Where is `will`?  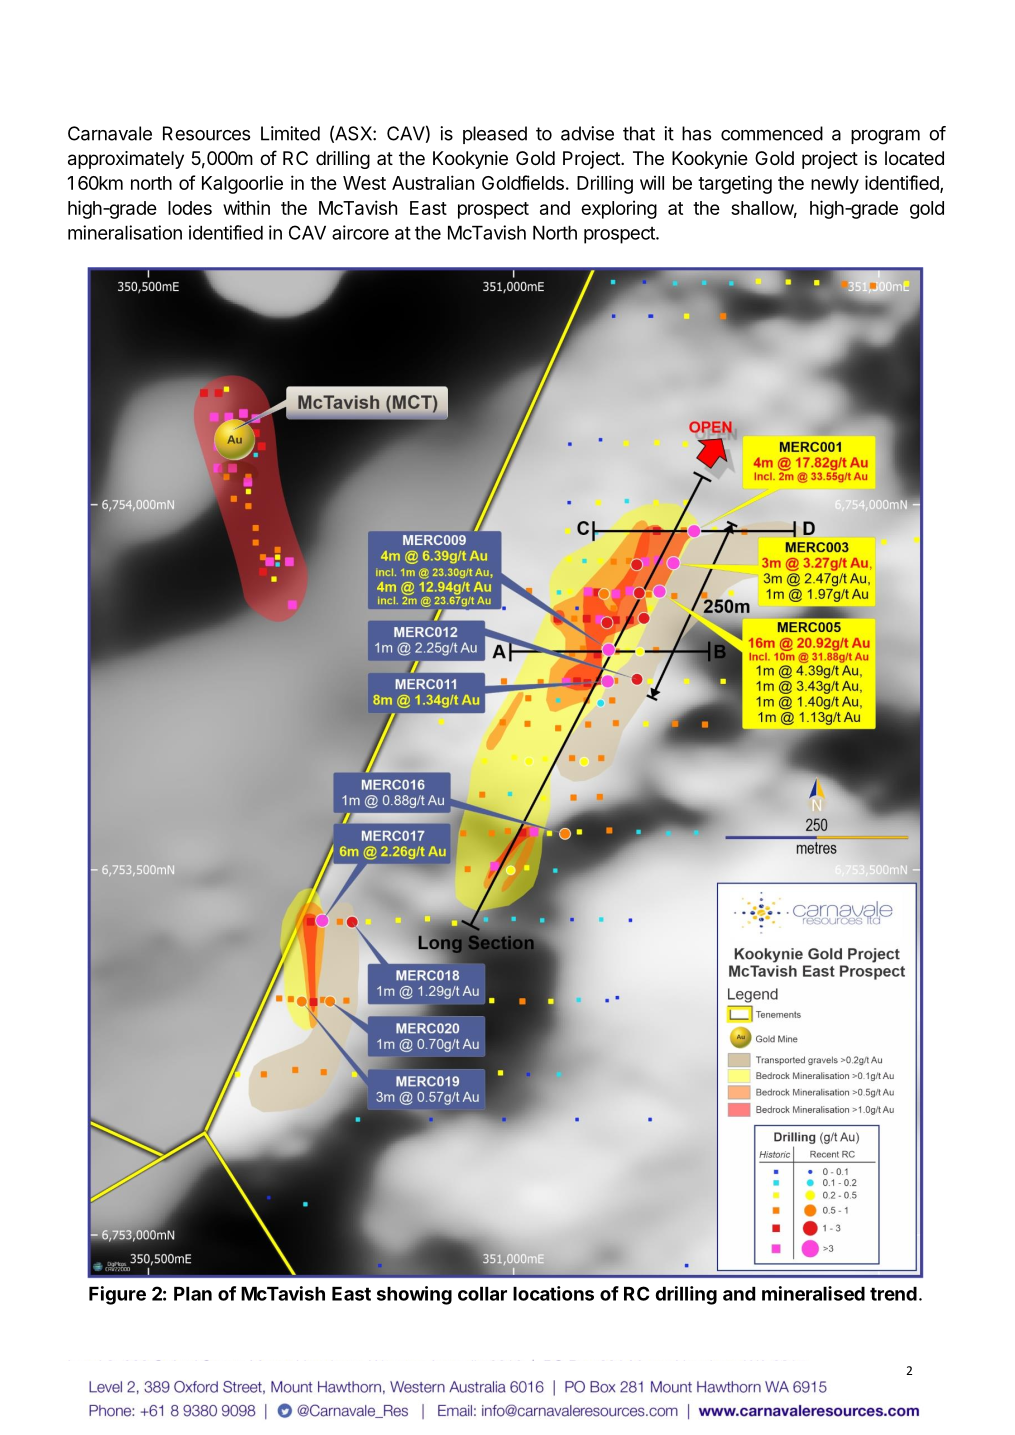 will is located at coordinates (652, 182).
